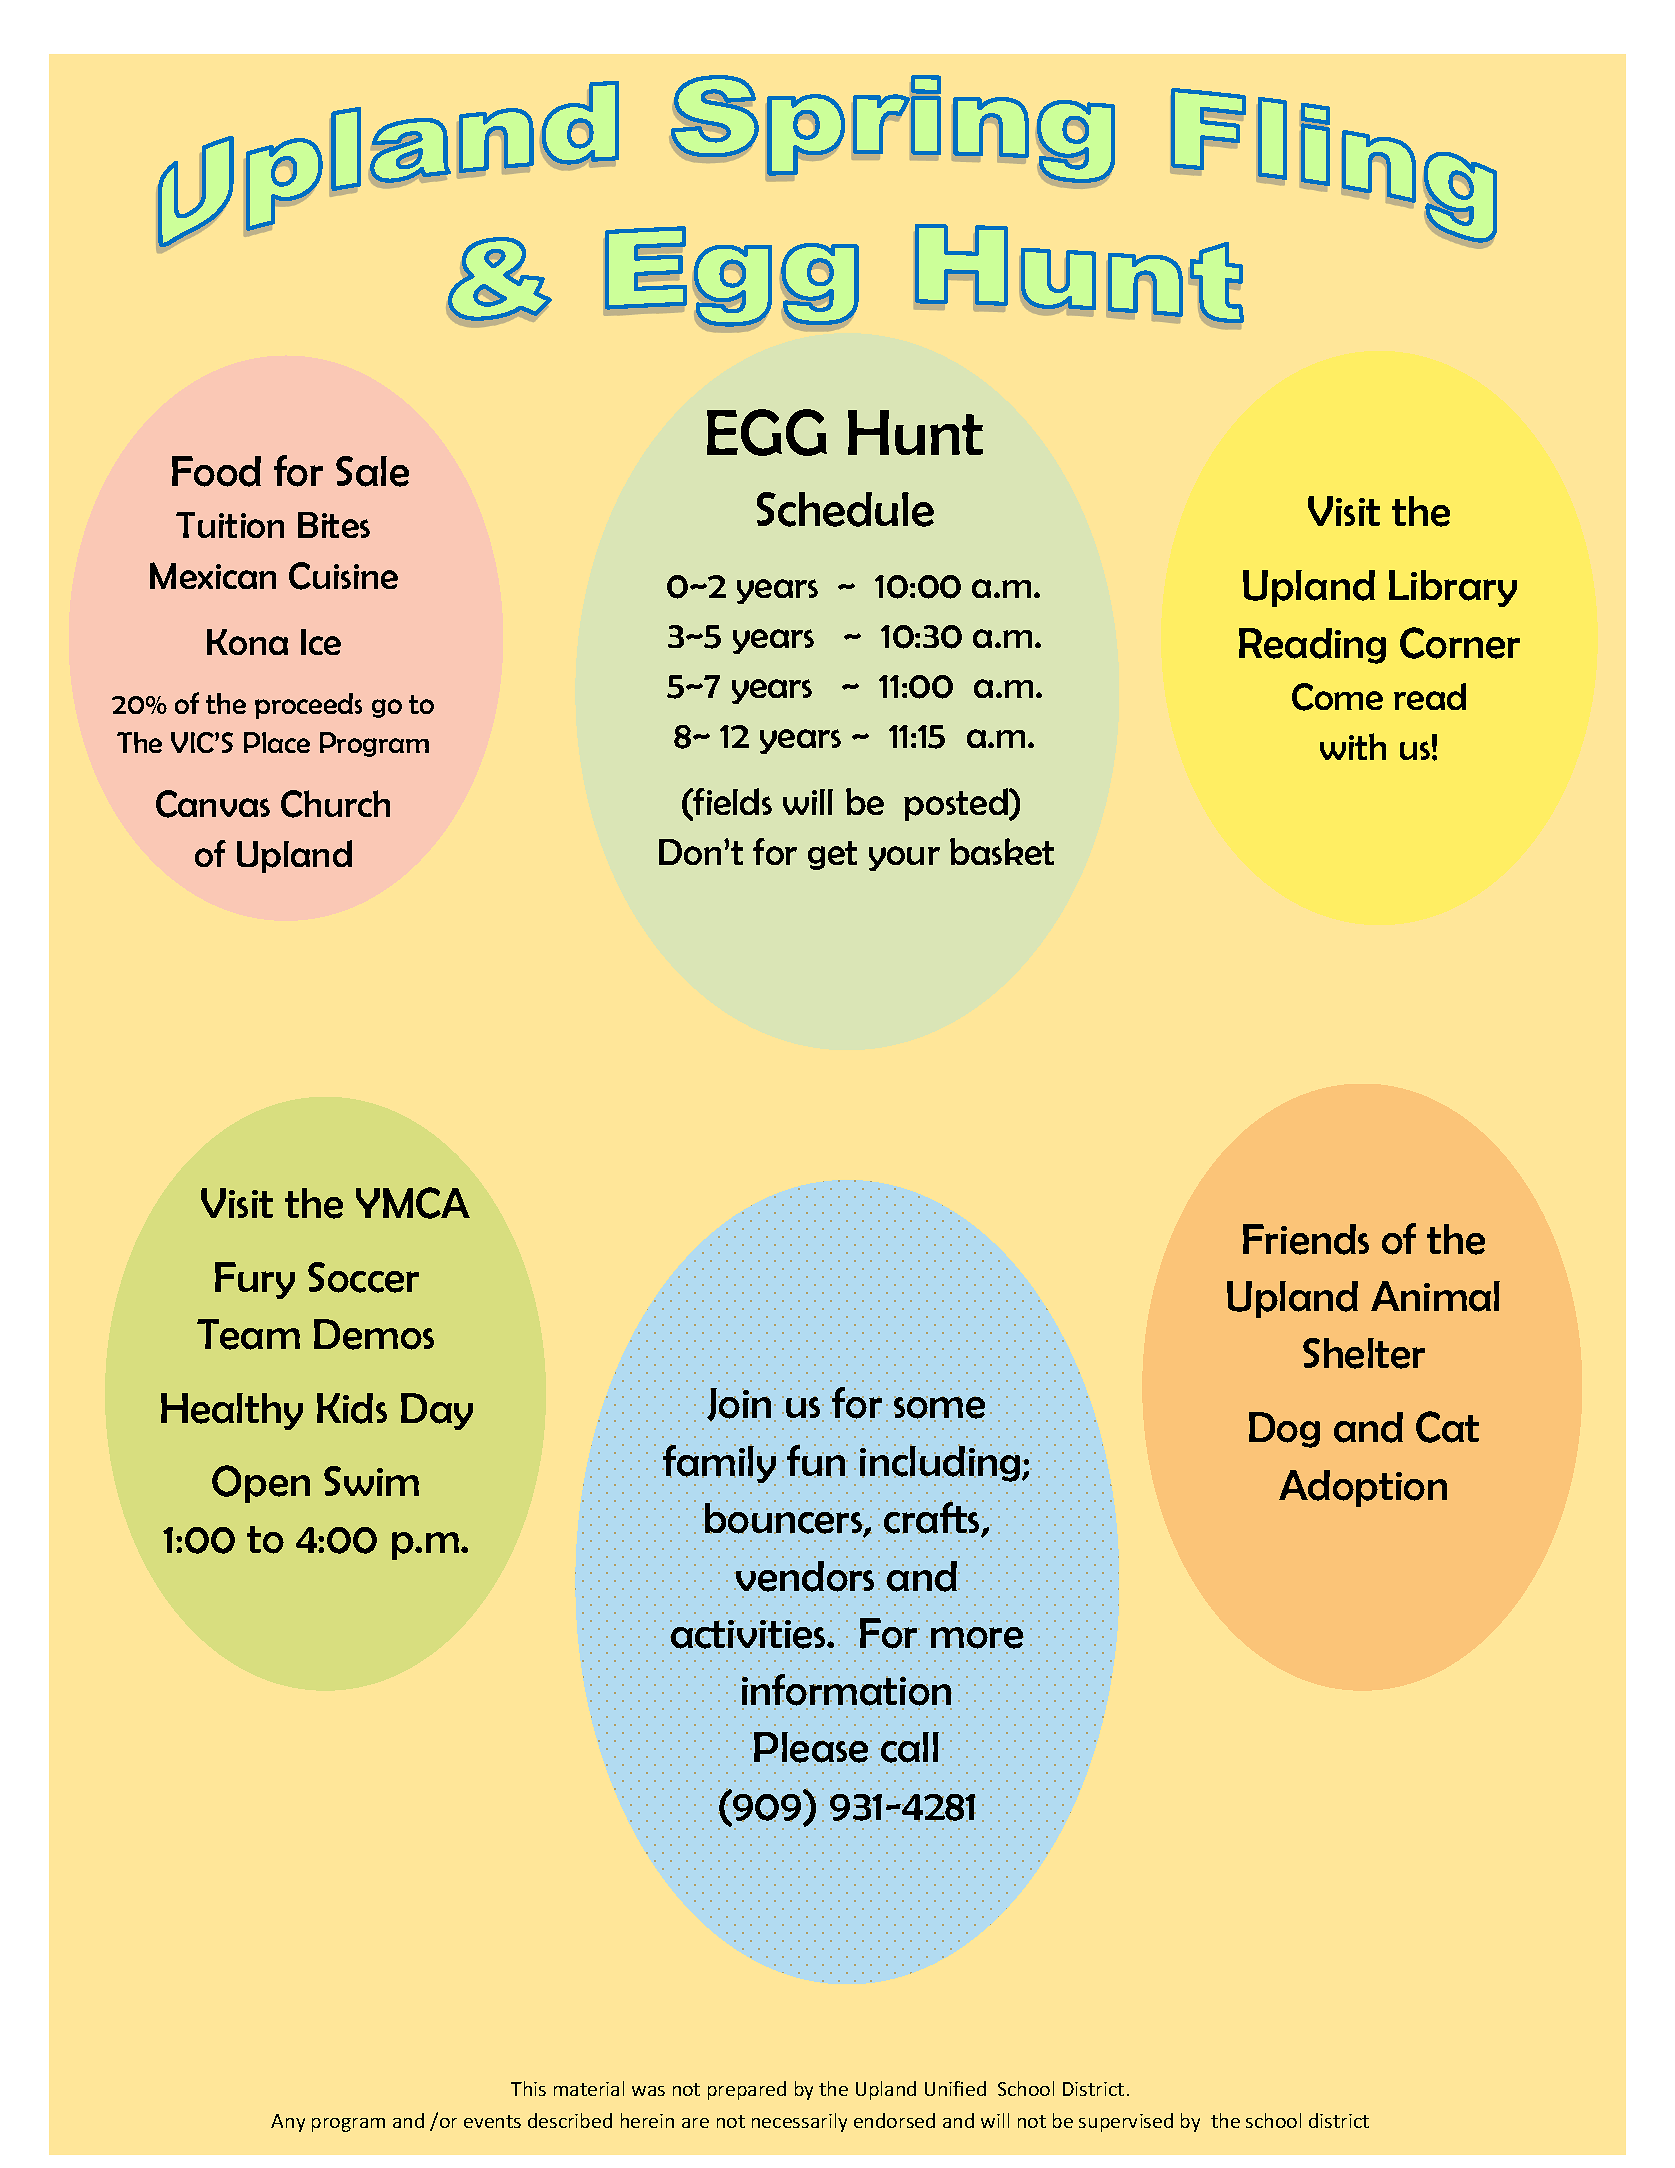 This page has width=1675, height=2168. Describe the element at coordinates (1306, 1239) in the page. I see `Friends` at that location.
